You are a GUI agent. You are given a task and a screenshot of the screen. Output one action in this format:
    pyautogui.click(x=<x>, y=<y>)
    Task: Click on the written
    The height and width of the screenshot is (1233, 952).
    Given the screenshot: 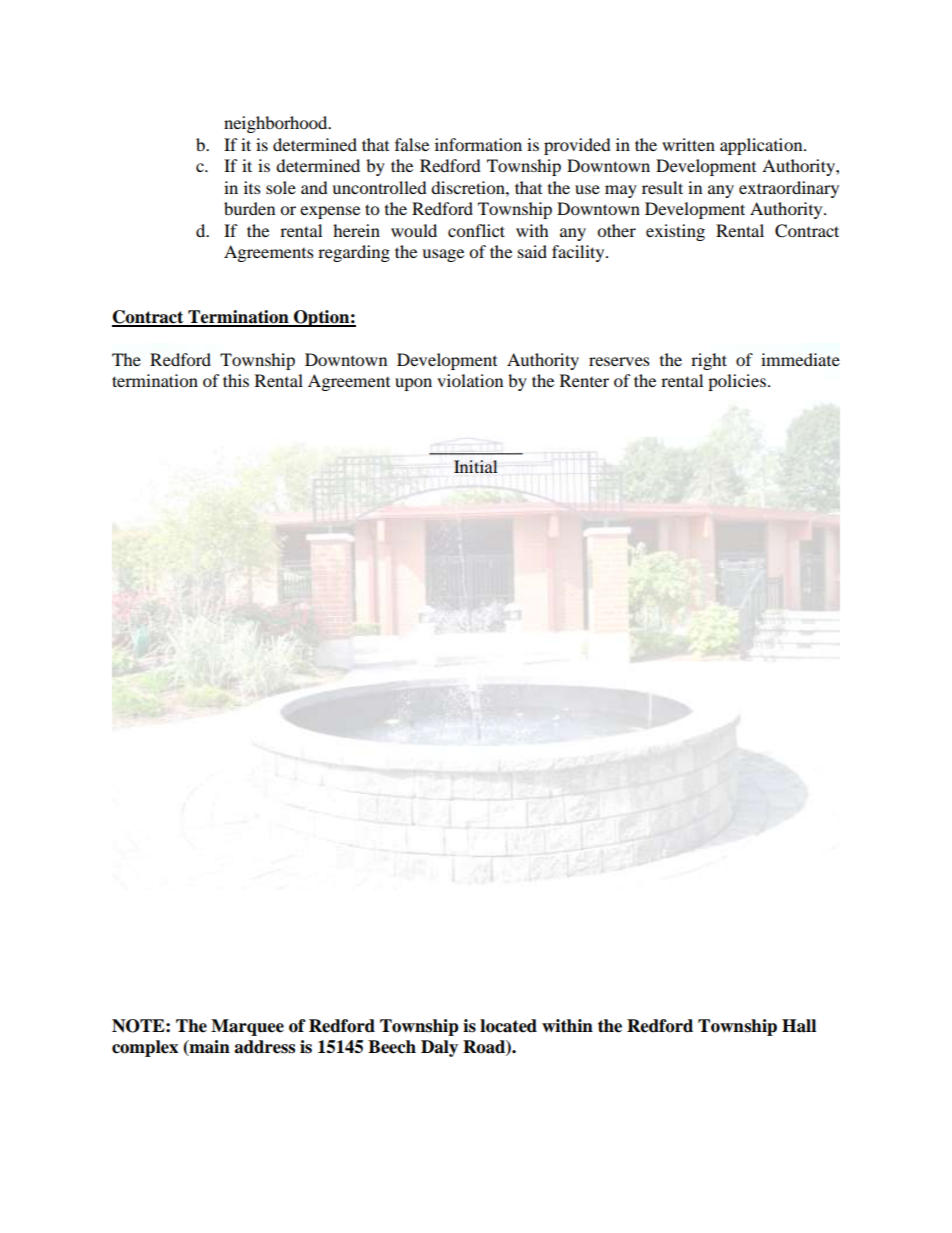 What is the action you would take?
    pyautogui.click(x=688, y=144)
